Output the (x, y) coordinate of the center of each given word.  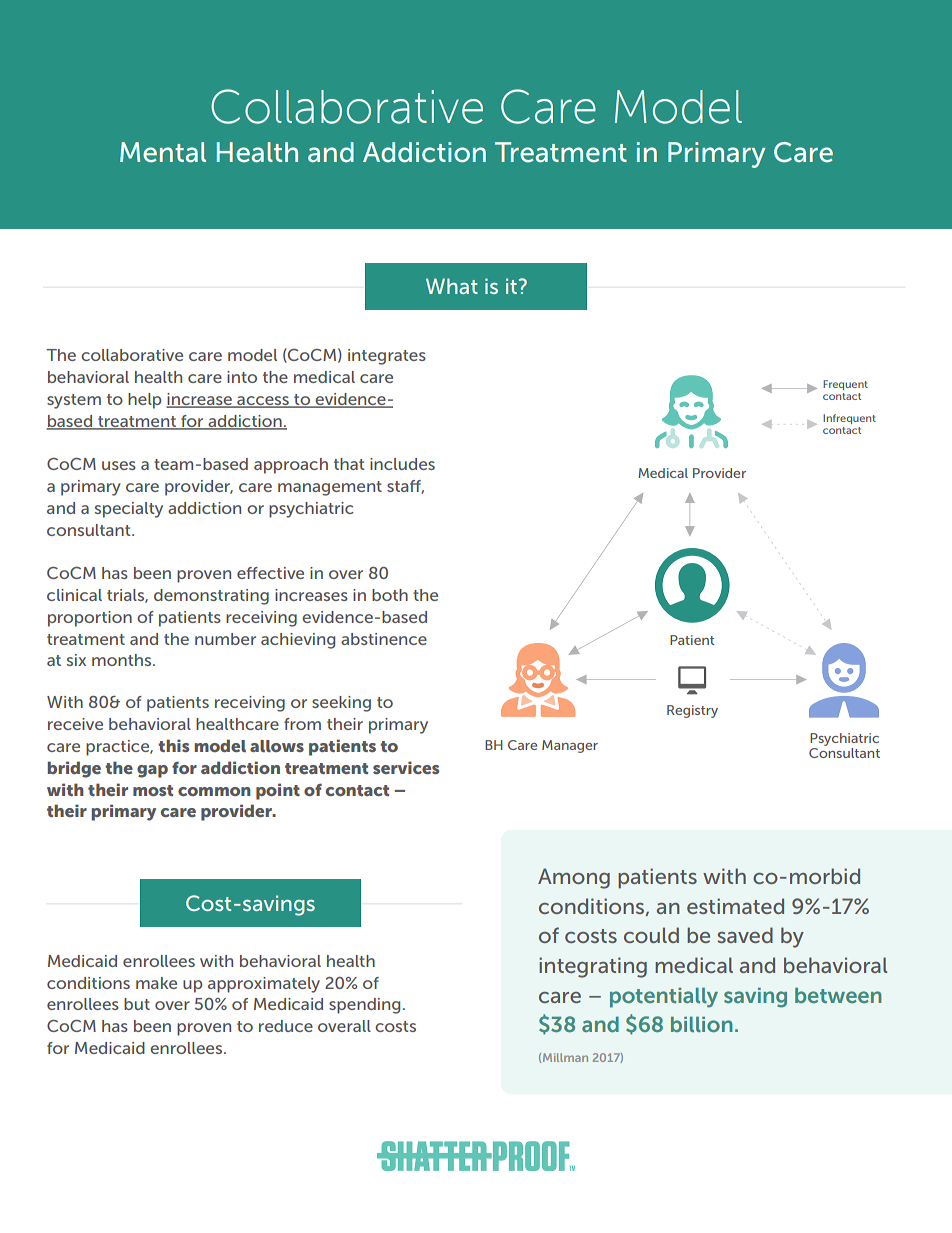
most (153, 790)
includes (402, 464)
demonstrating (211, 597)
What (452, 286)
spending (364, 1006)
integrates (387, 357)
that (349, 464)
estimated (735, 906)
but (137, 1004)
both (390, 595)
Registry (692, 711)
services (406, 767)
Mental (163, 152)
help (144, 401)
